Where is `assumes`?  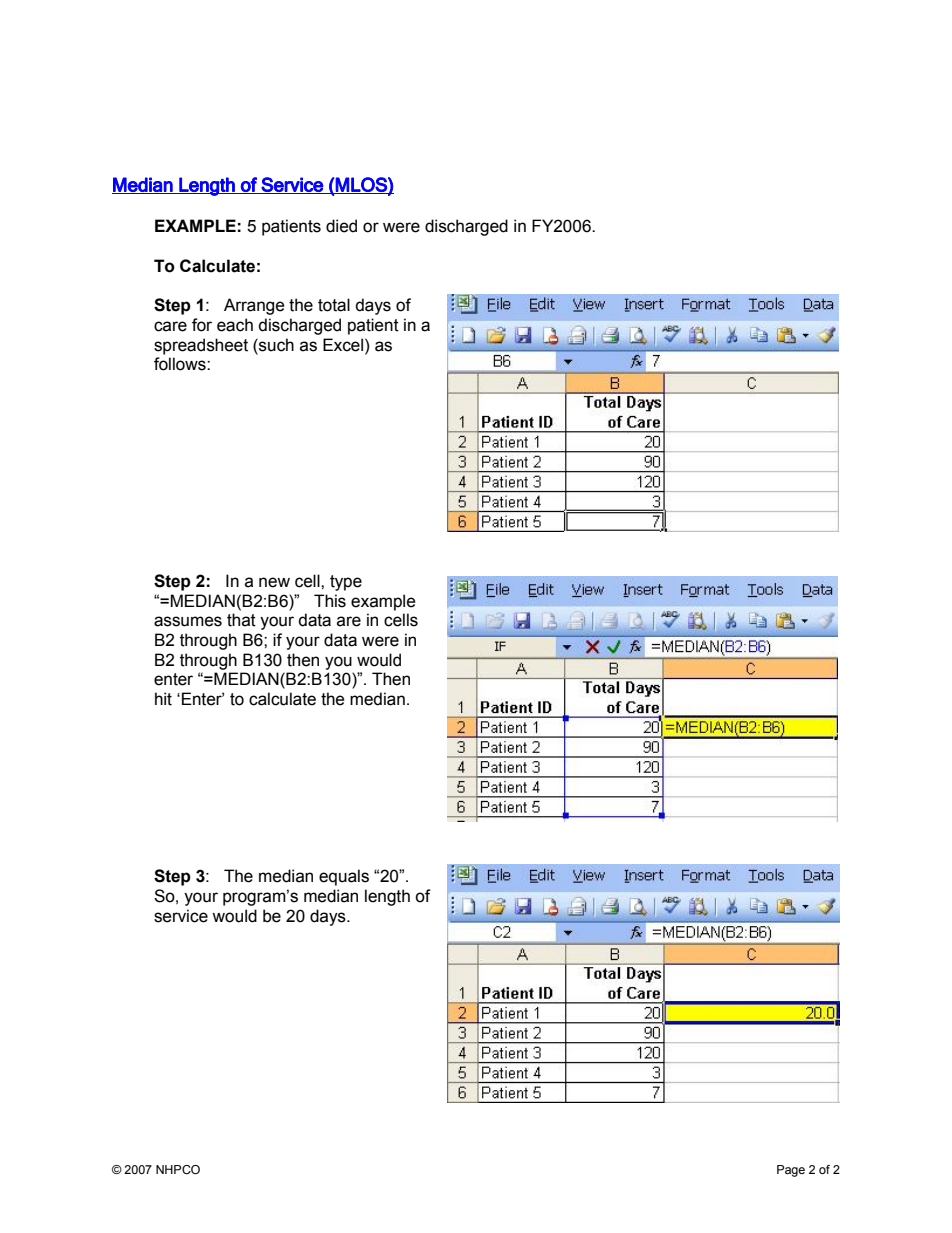 assumes is located at coordinates (188, 621).
